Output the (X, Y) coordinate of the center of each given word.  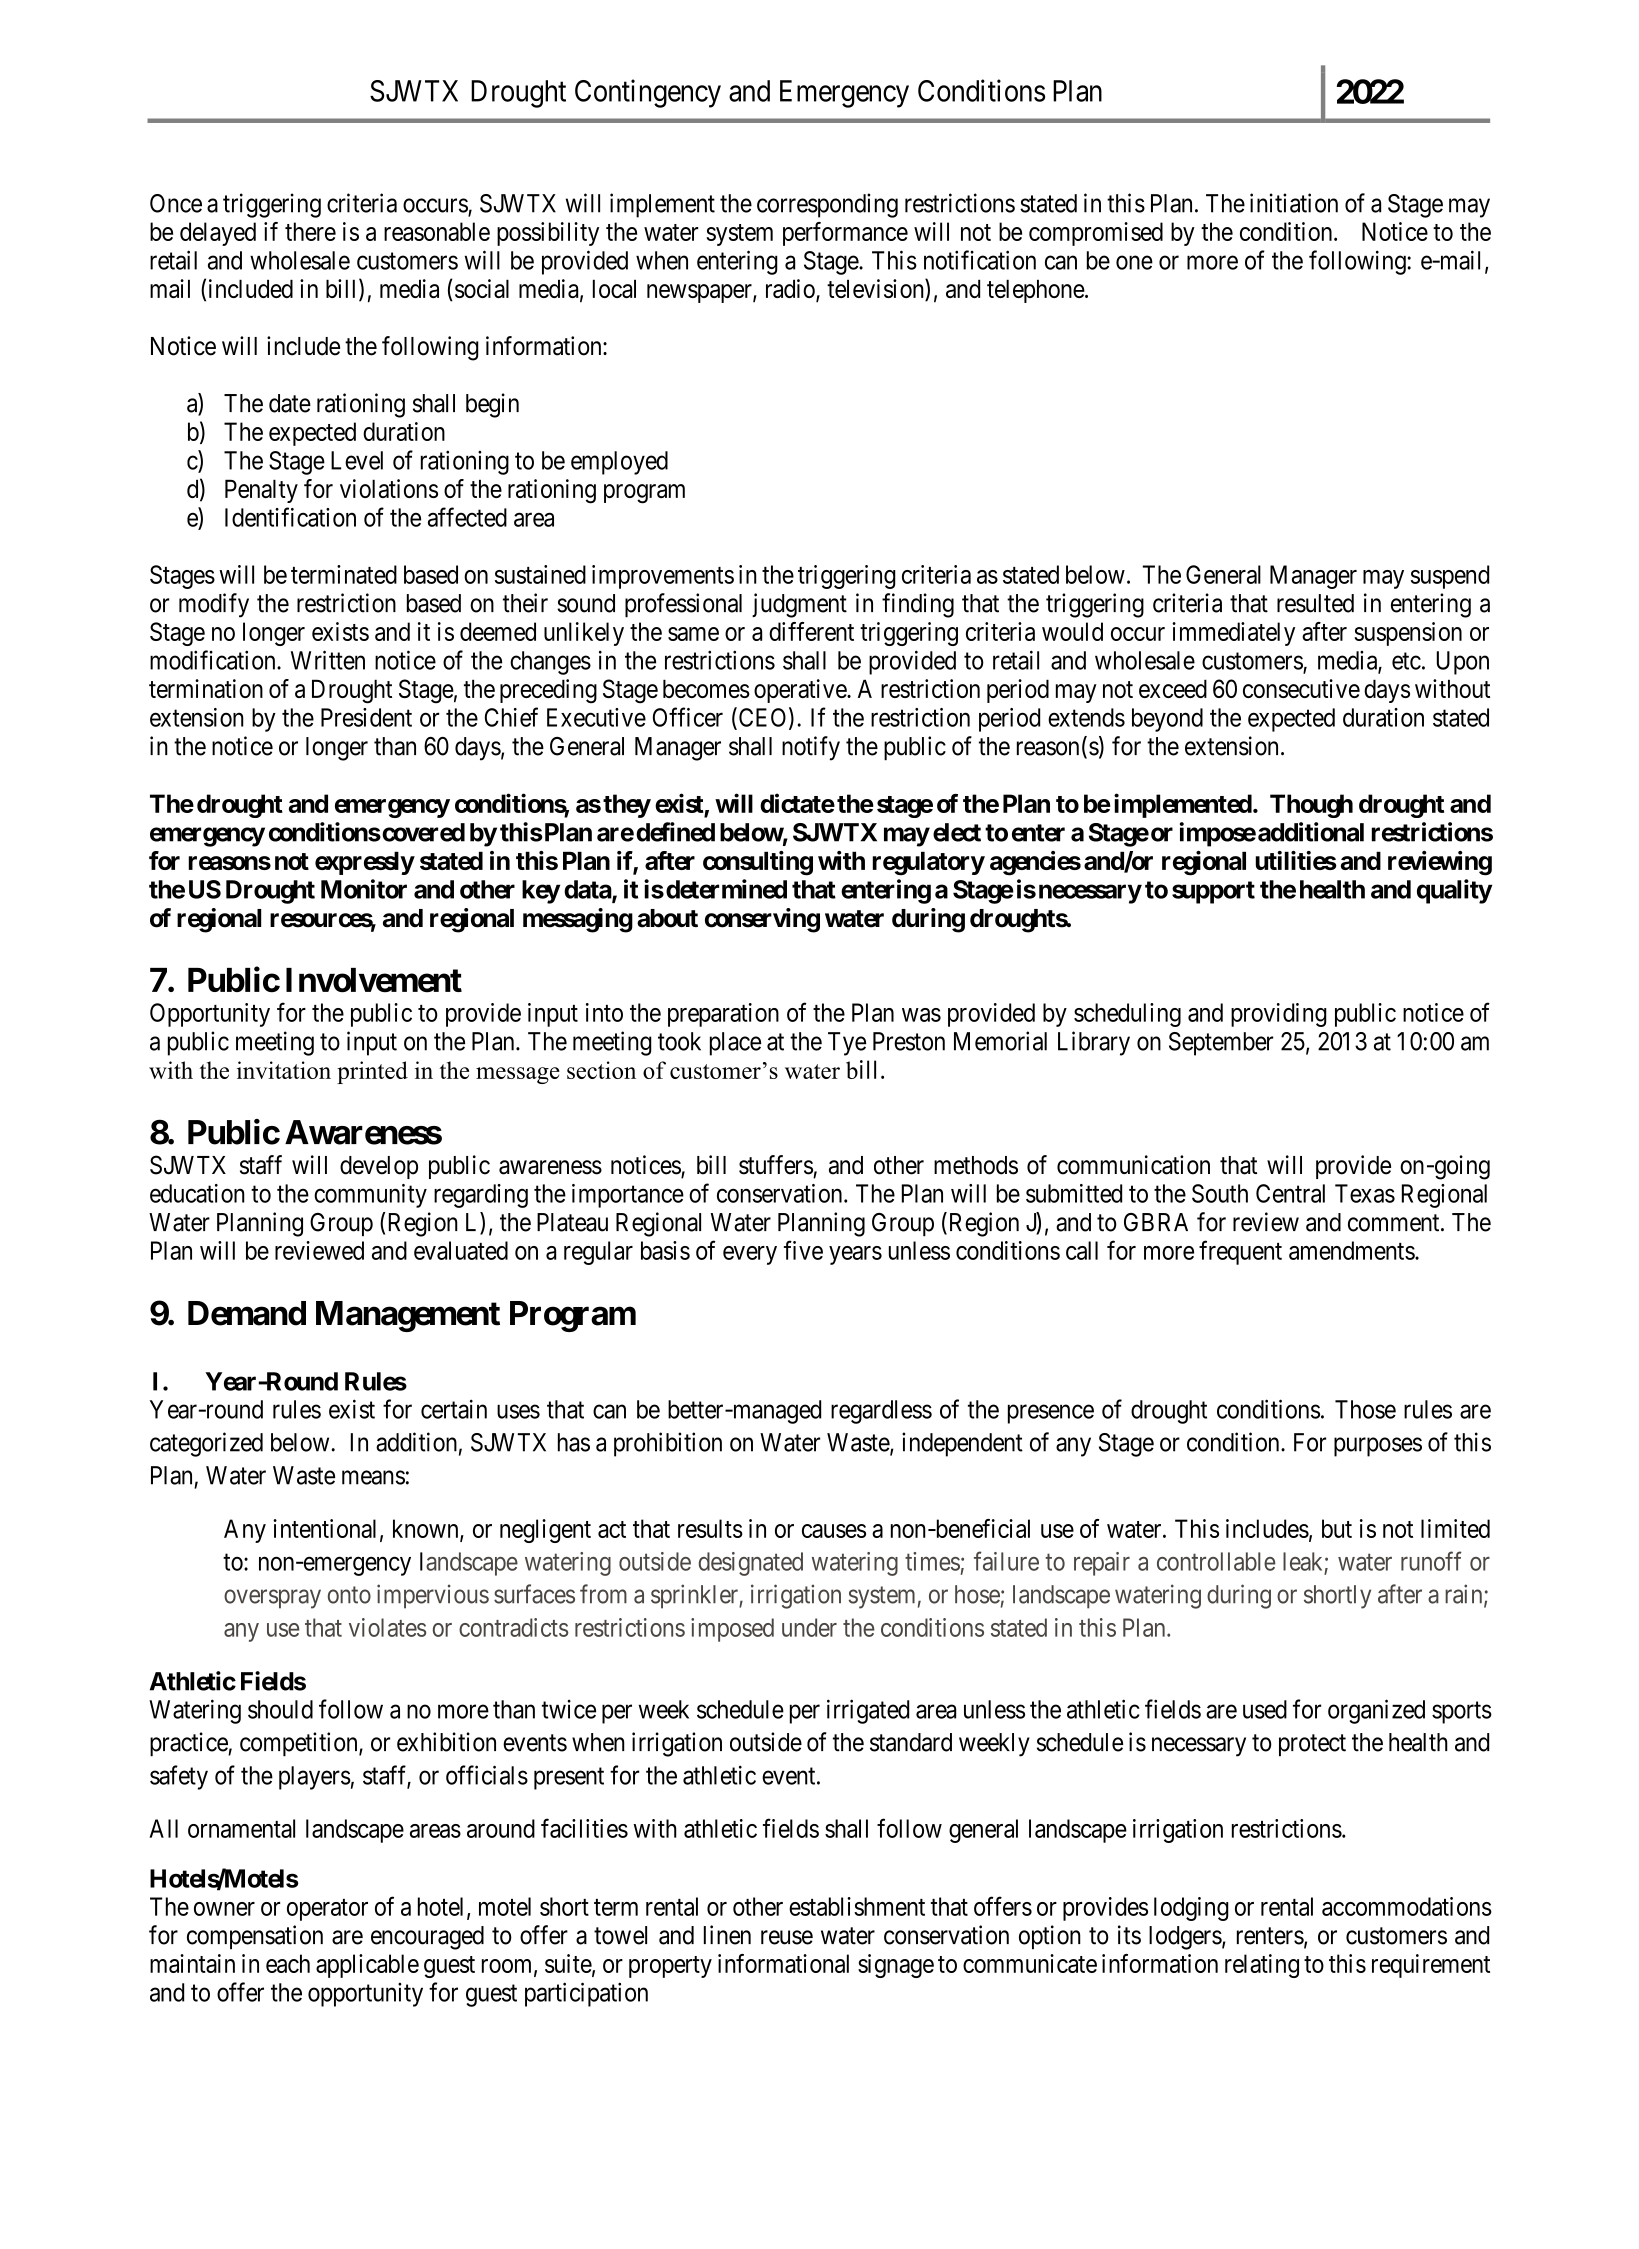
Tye (847, 1044)
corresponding (827, 205)
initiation (1294, 203)
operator (327, 1910)
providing (1279, 1015)
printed (372, 1072)
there (310, 231)
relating (1262, 1966)
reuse (787, 1937)
